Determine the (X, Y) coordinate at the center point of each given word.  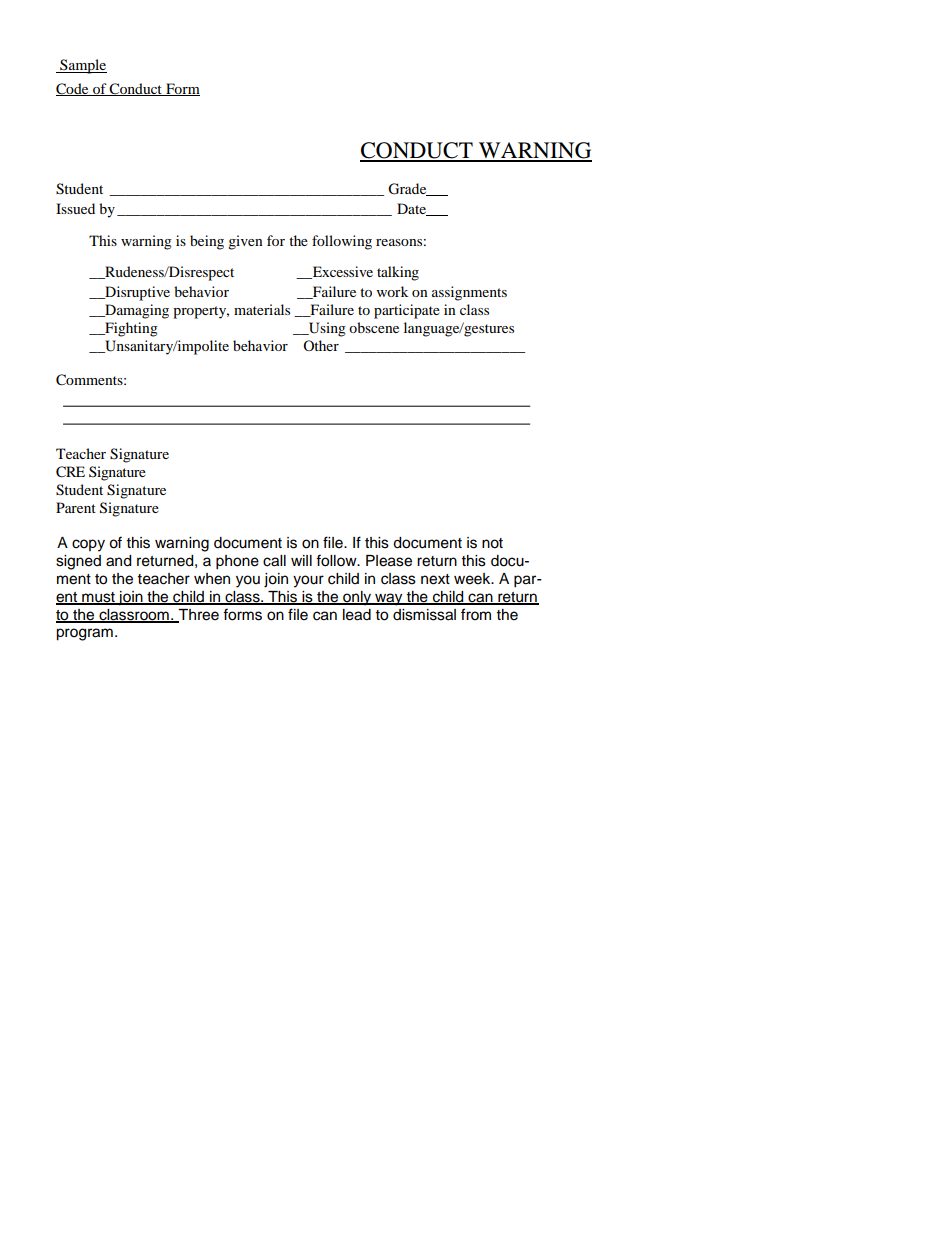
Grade (408, 189)
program (84, 634)
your (308, 581)
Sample (82, 66)
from (476, 614)
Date (413, 209)
